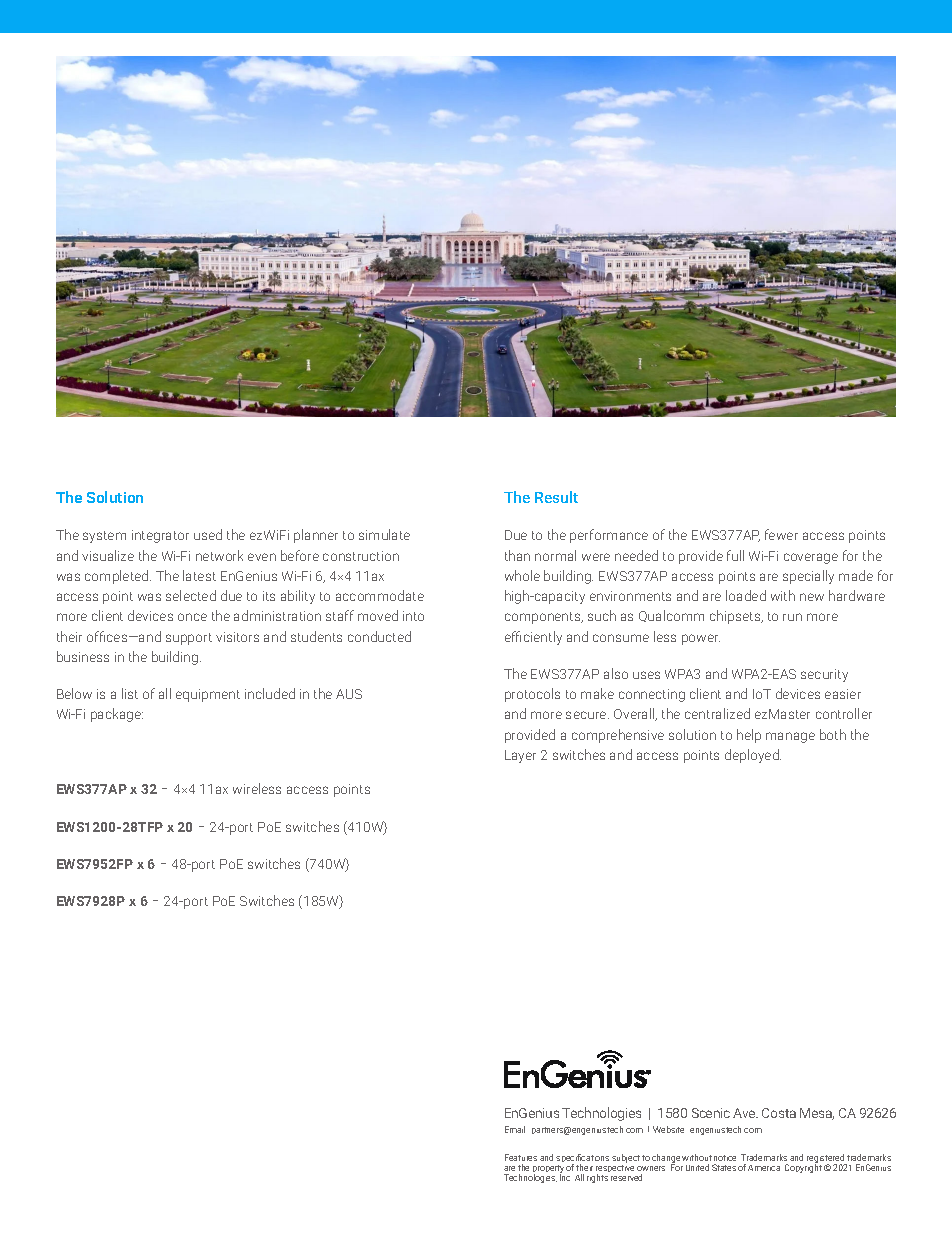 The width and height of the document is (952, 1233). What do you see at coordinates (515, 1129) in the document?
I see `Email` at bounding box center [515, 1129].
